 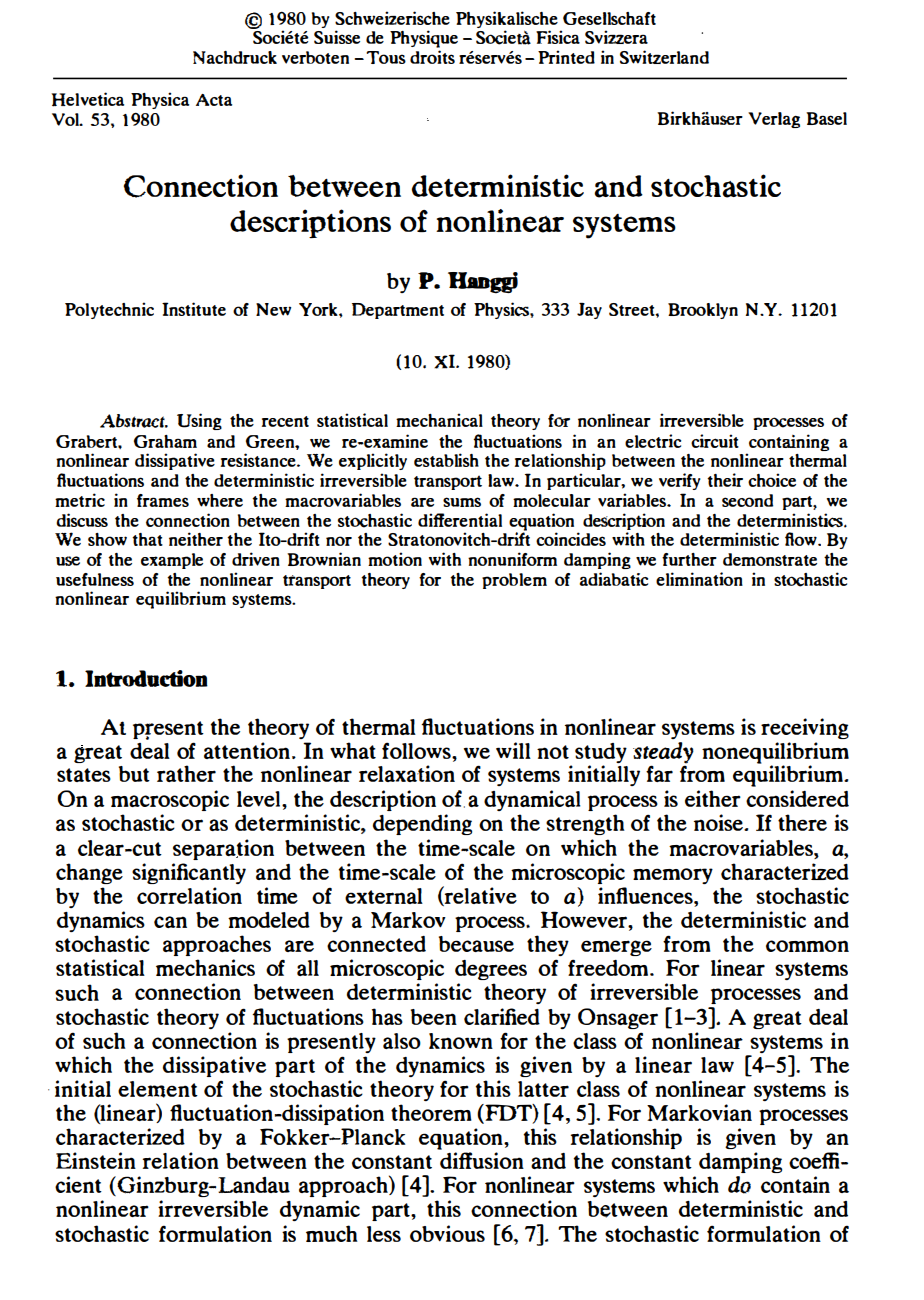 What do you see at coordinates (699, 579) in the screenshot?
I see `elimination` at bounding box center [699, 579].
